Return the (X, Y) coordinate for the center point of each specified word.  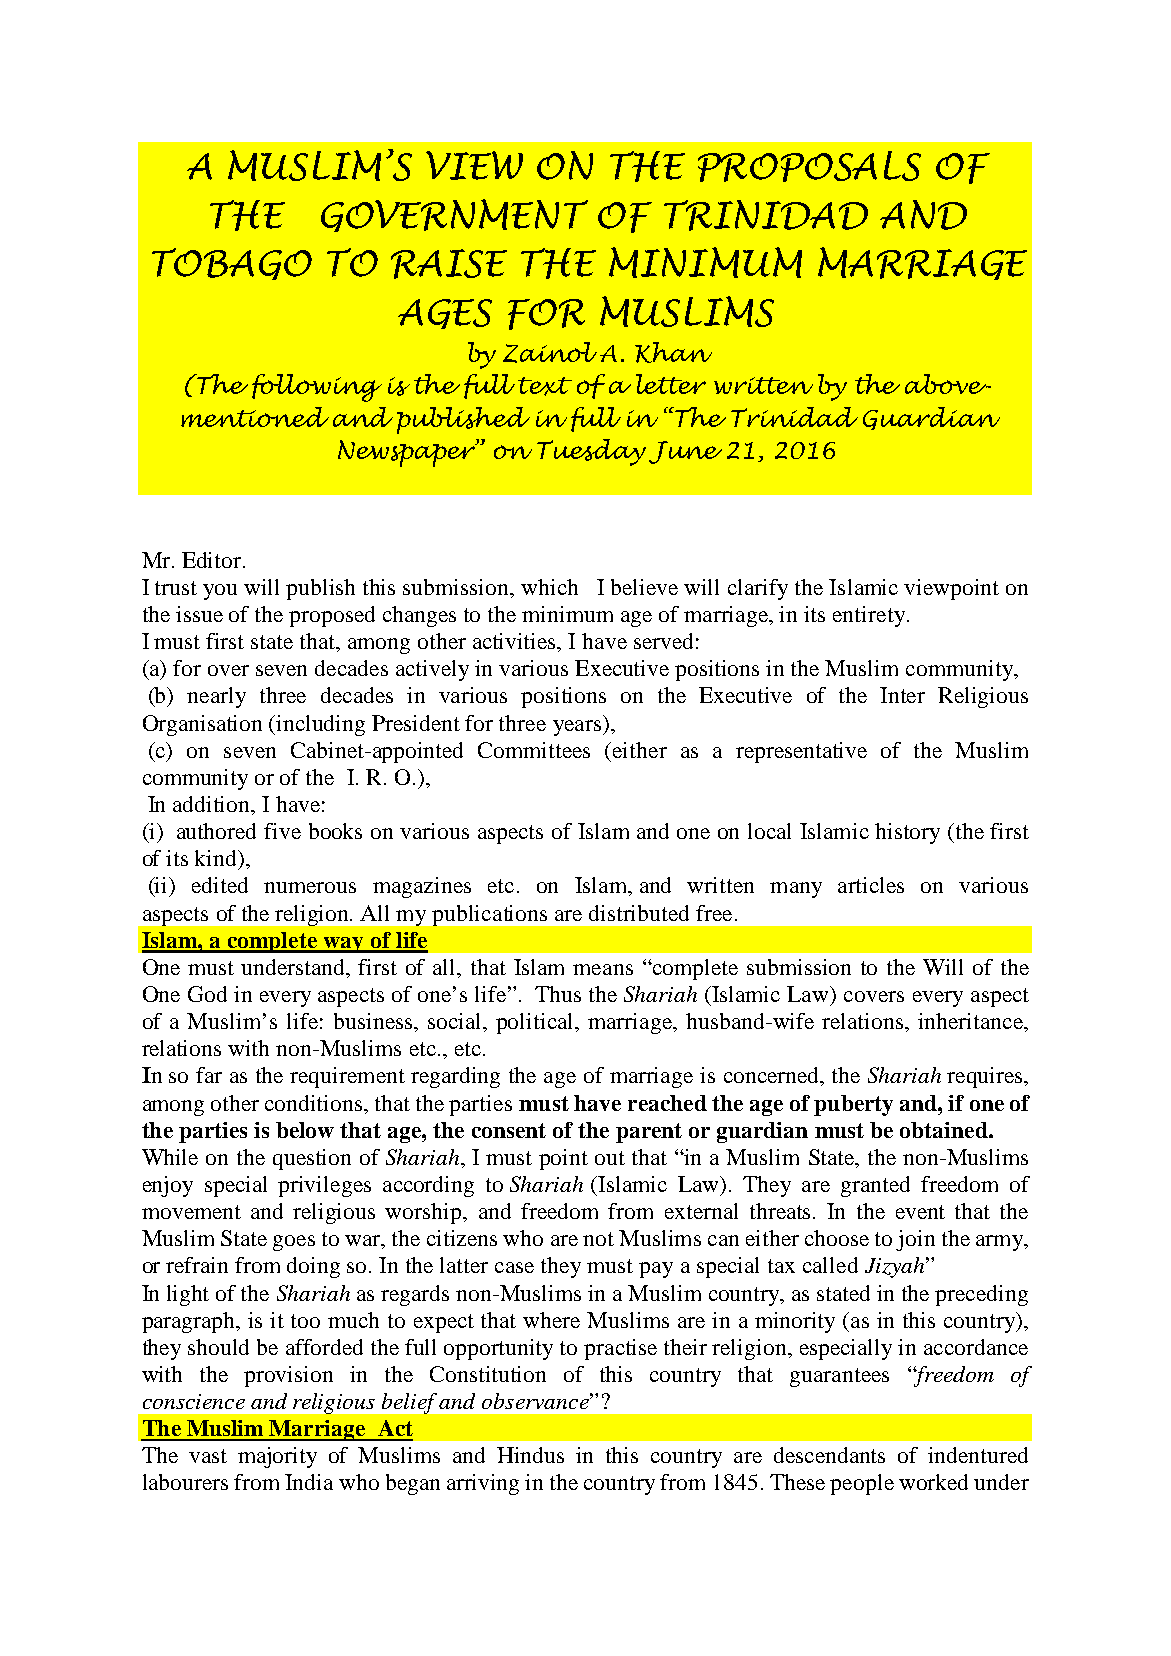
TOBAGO (232, 264)
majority (277, 1457)
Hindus (530, 1455)
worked (933, 1482)
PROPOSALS (809, 166)
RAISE (449, 264)
